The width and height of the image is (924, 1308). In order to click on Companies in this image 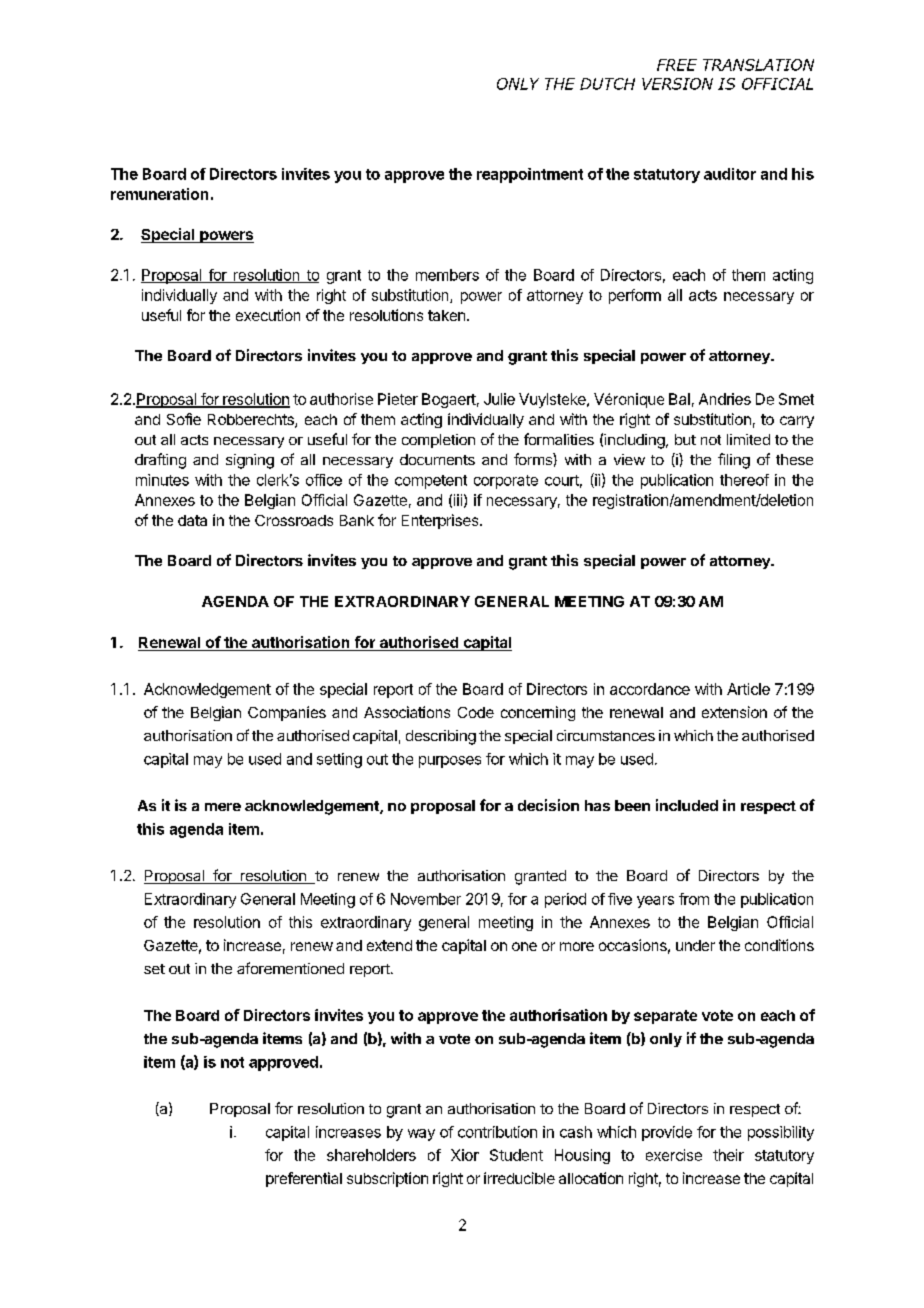, I will do `click(287, 713)`.
